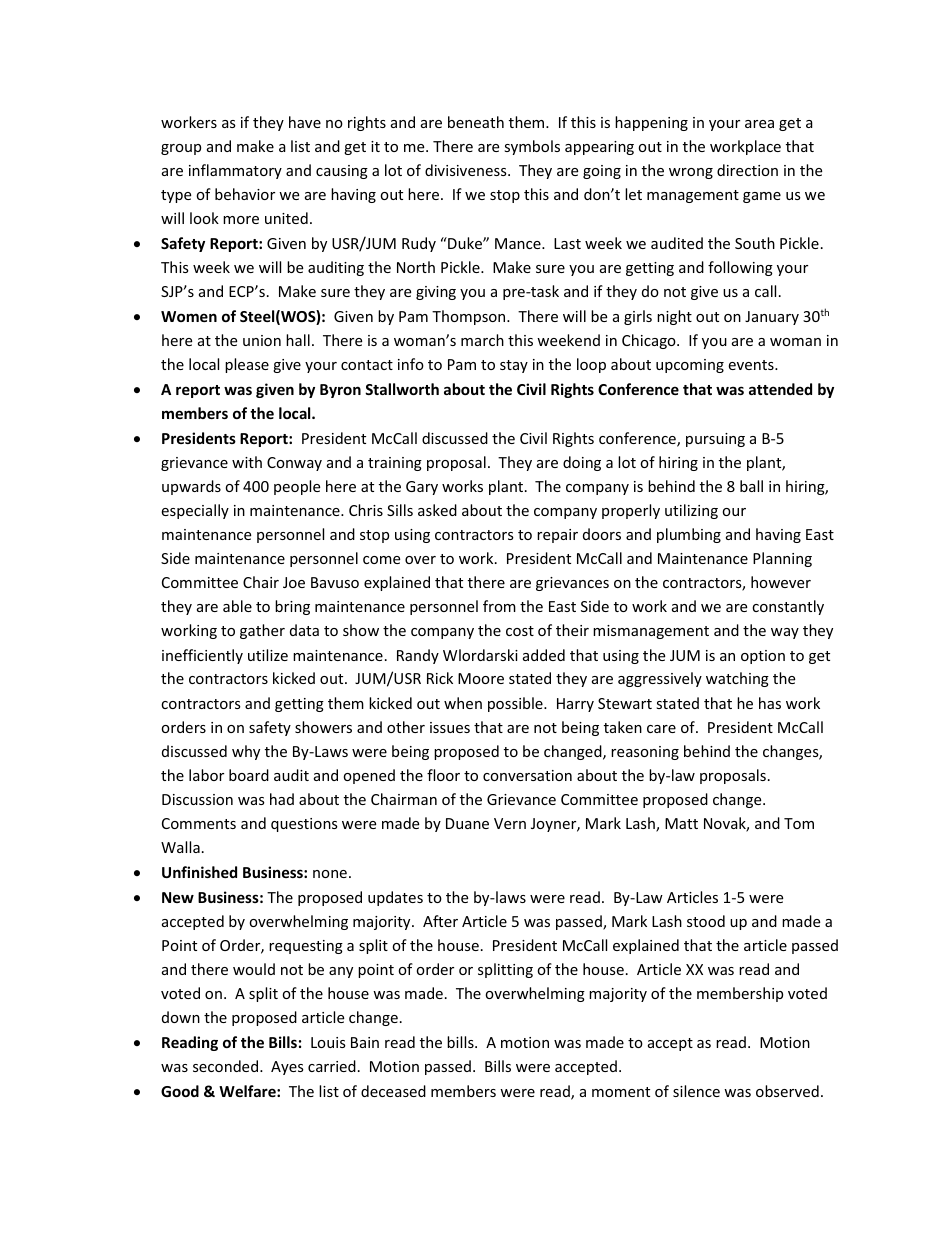 The image size is (952, 1233). I want to click on Duane, so click(467, 823).
